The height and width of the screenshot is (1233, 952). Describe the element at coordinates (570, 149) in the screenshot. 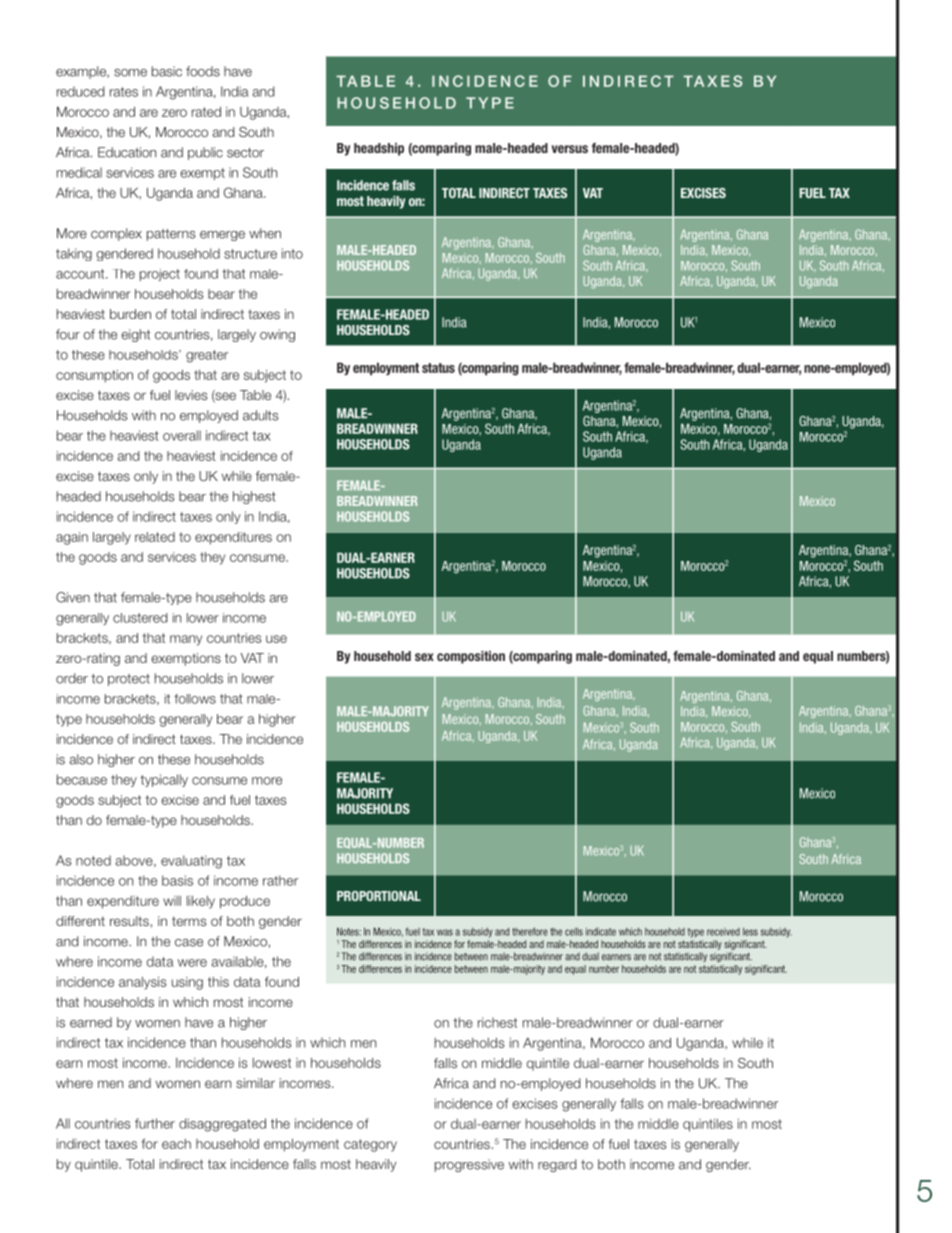

I see `versus` at that location.
